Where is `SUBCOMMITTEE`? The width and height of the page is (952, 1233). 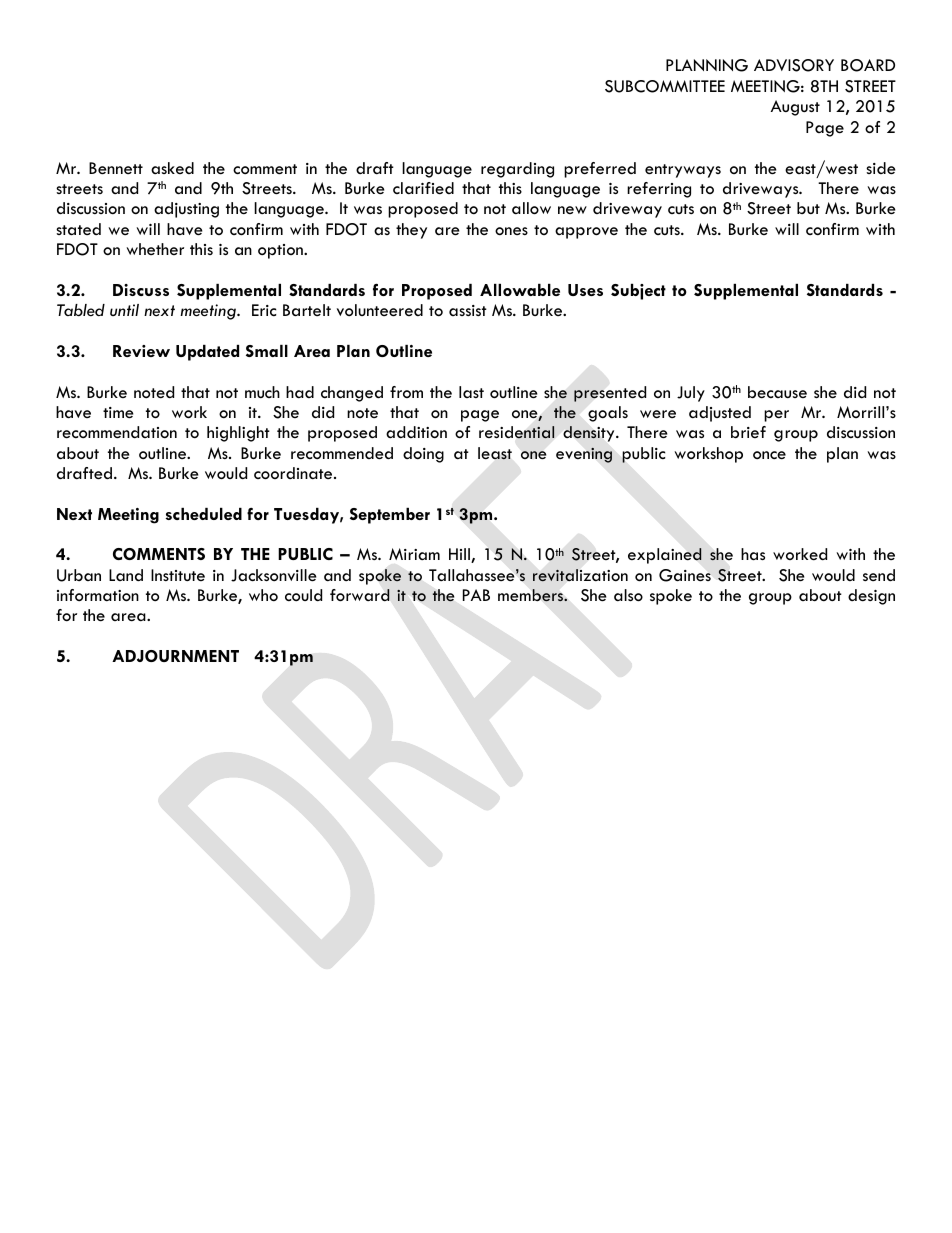
SUBCOMMITTEE is located at coordinates (665, 86).
